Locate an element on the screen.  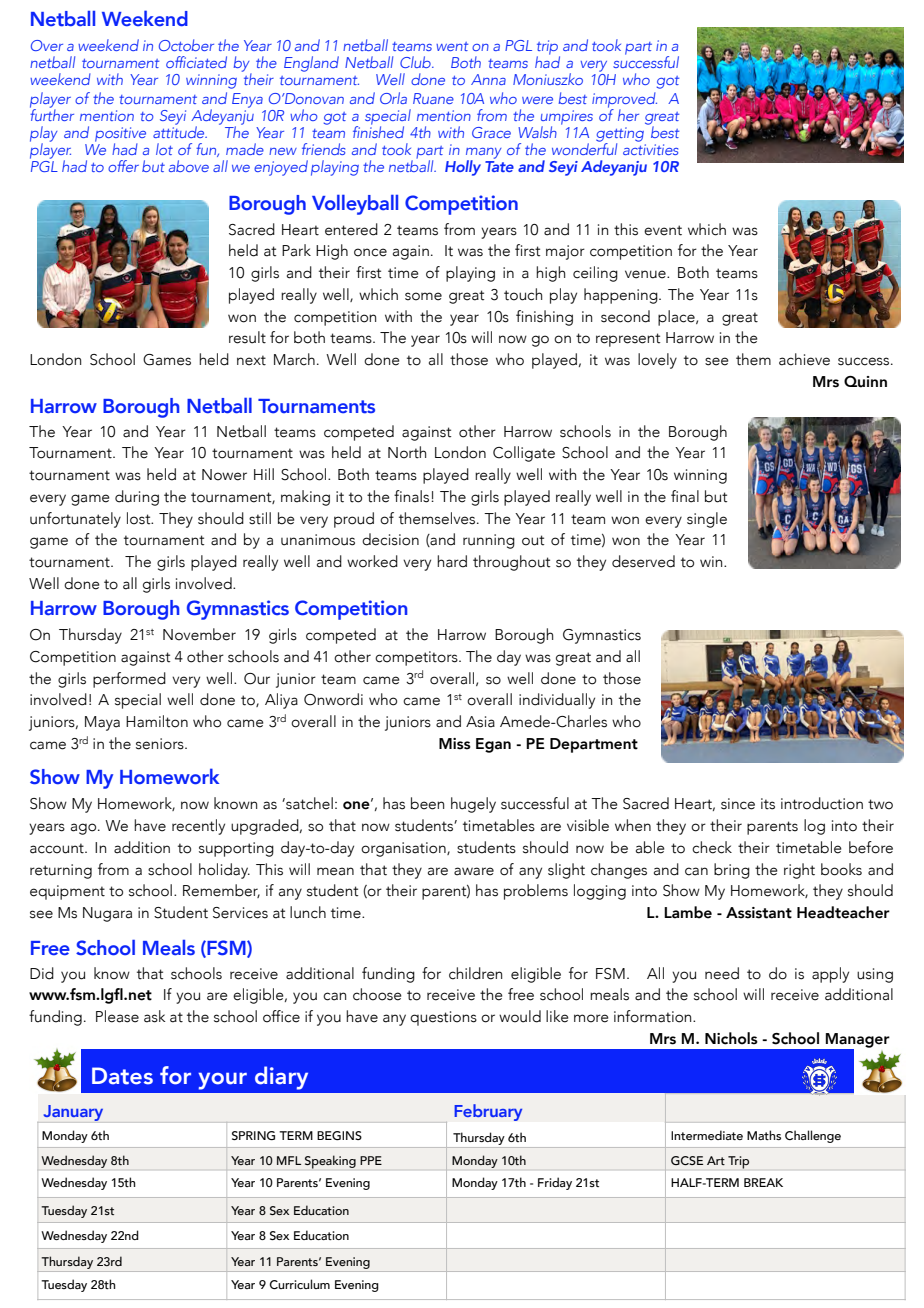
performed is located at coordinates (129, 680).
